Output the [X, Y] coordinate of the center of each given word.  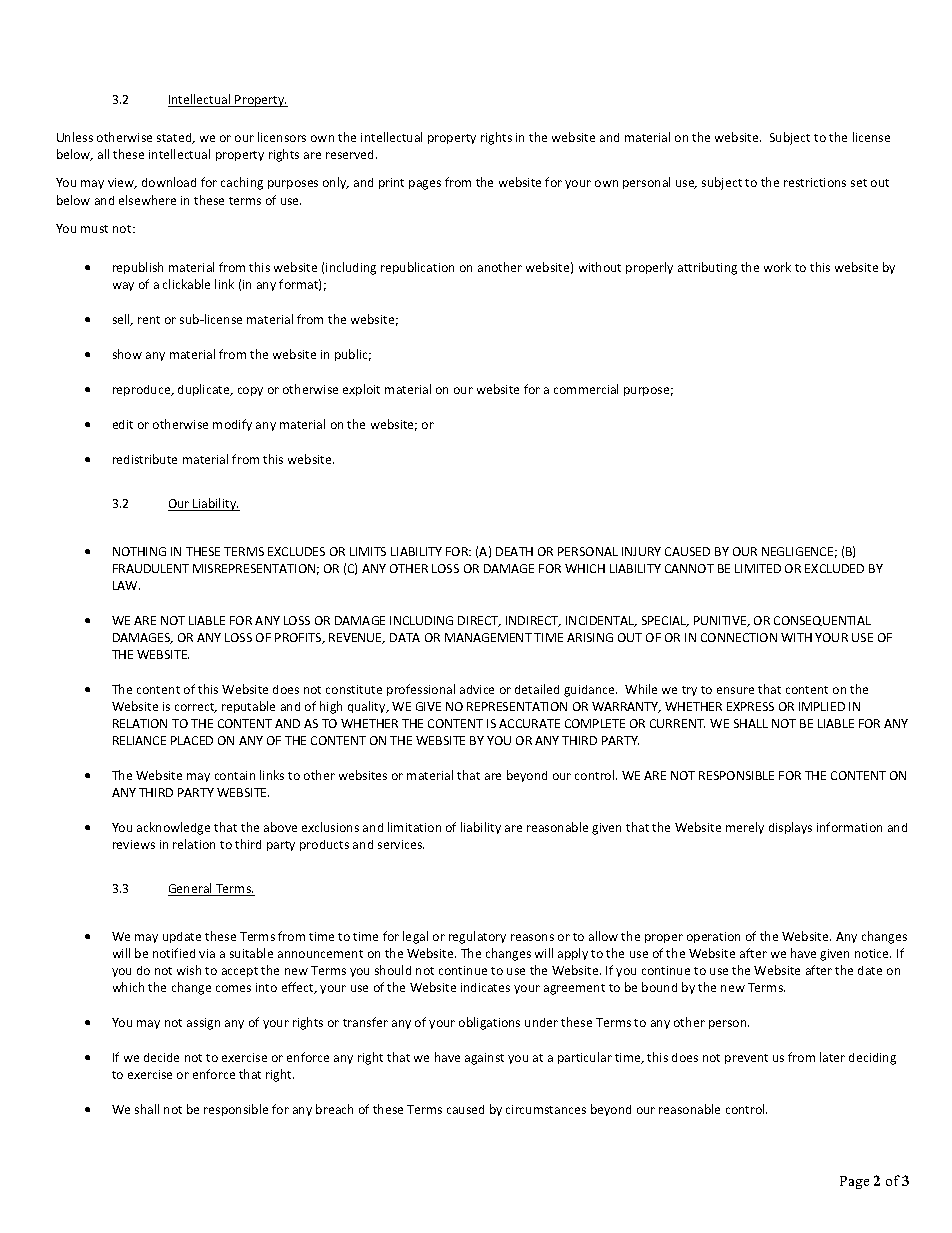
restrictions [815, 182]
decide [161, 1057]
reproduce [143, 390]
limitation [414, 827]
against [484, 1059]
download [169, 182]
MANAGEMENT [488, 637]
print [391, 183]
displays [790, 828]
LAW [126, 585]
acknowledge [173, 828]
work [777, 267]
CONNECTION [739, 637]
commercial [586, 389]
